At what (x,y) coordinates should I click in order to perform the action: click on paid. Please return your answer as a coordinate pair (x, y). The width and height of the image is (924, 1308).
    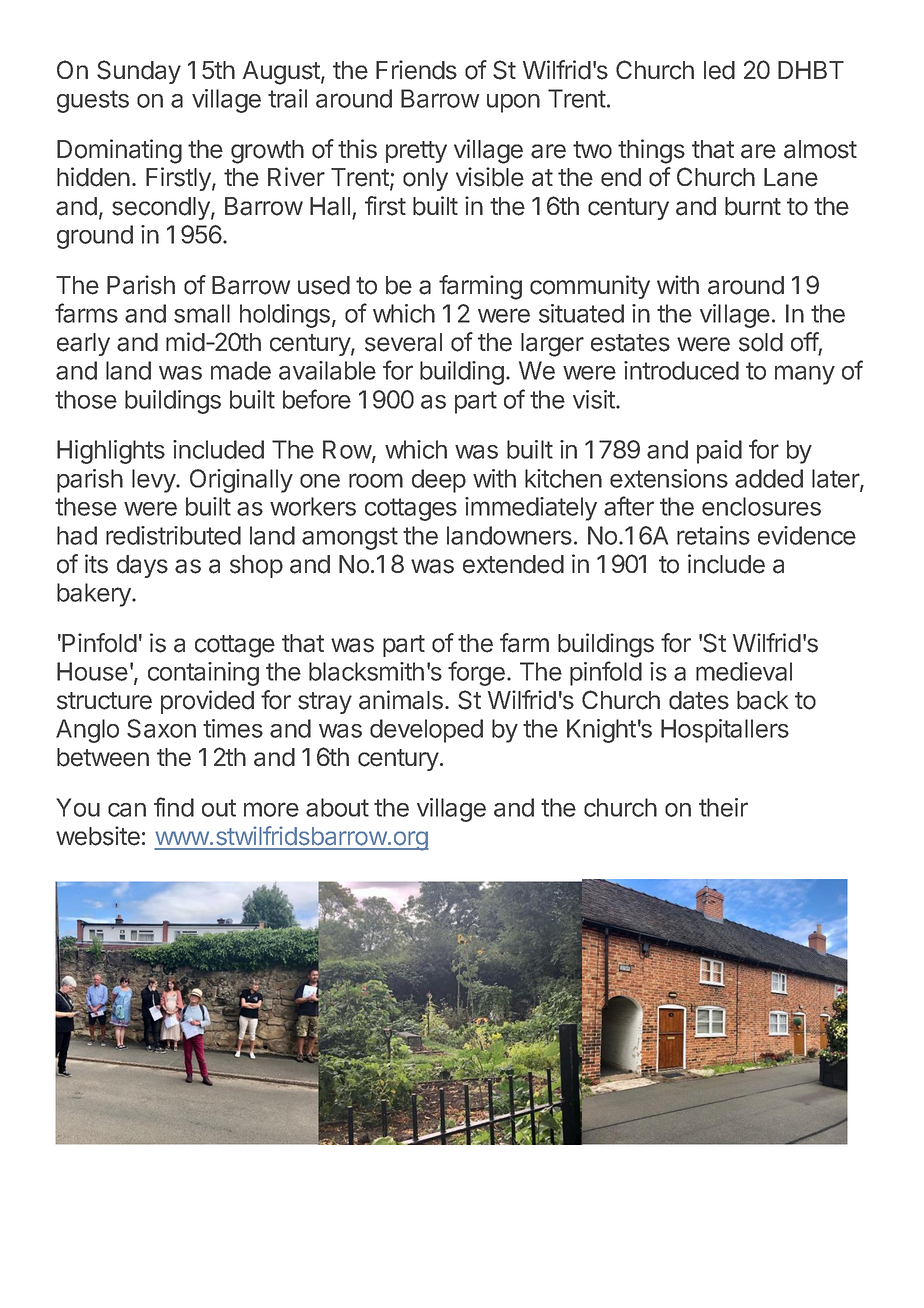
    Looking at the image, I should click on (719, 452).
